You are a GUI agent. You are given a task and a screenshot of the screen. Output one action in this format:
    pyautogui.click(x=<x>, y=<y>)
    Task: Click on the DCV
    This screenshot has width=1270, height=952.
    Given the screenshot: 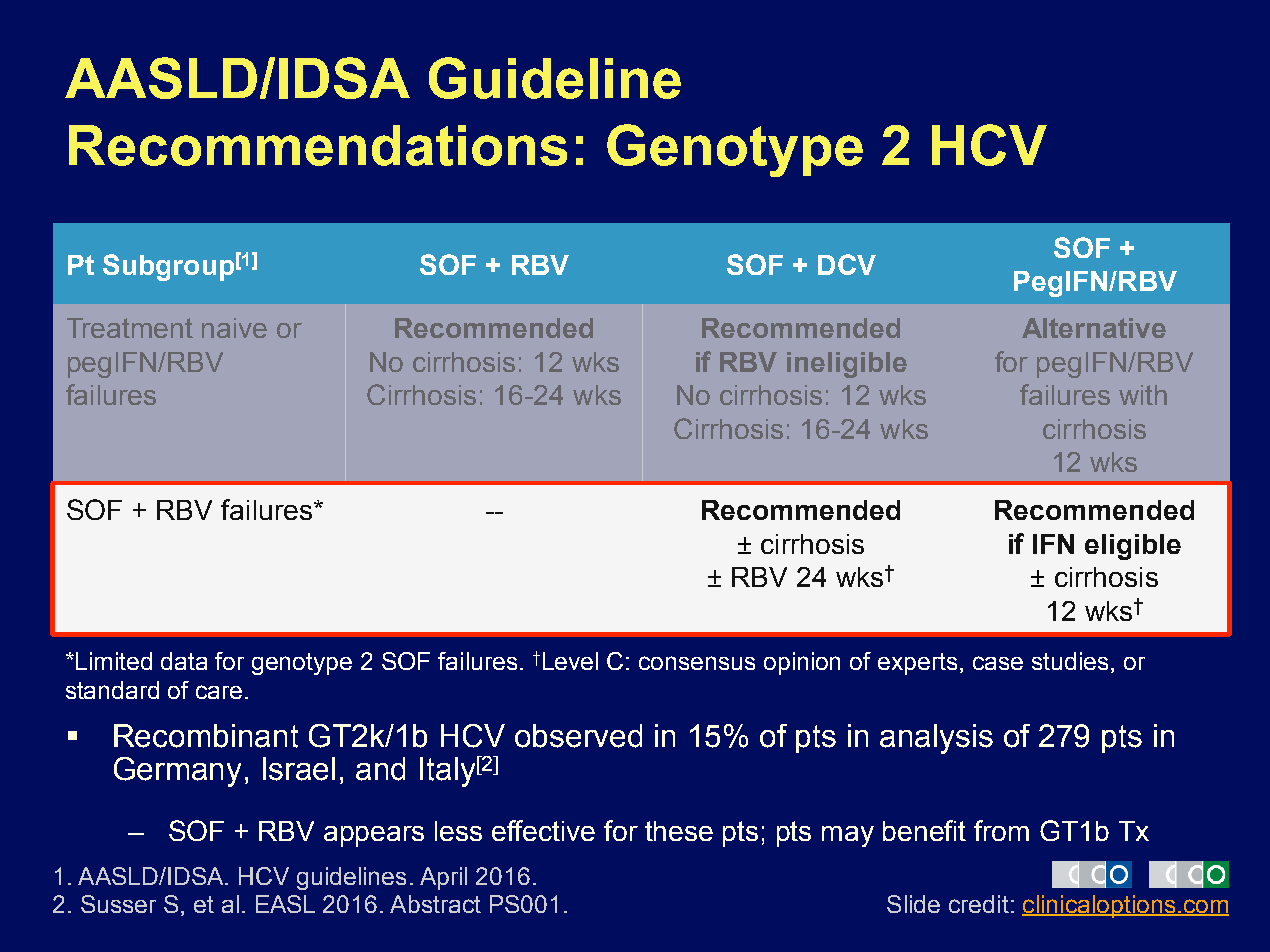 What is the action you would take?
    pyautogui.click(x=847, y=264)
